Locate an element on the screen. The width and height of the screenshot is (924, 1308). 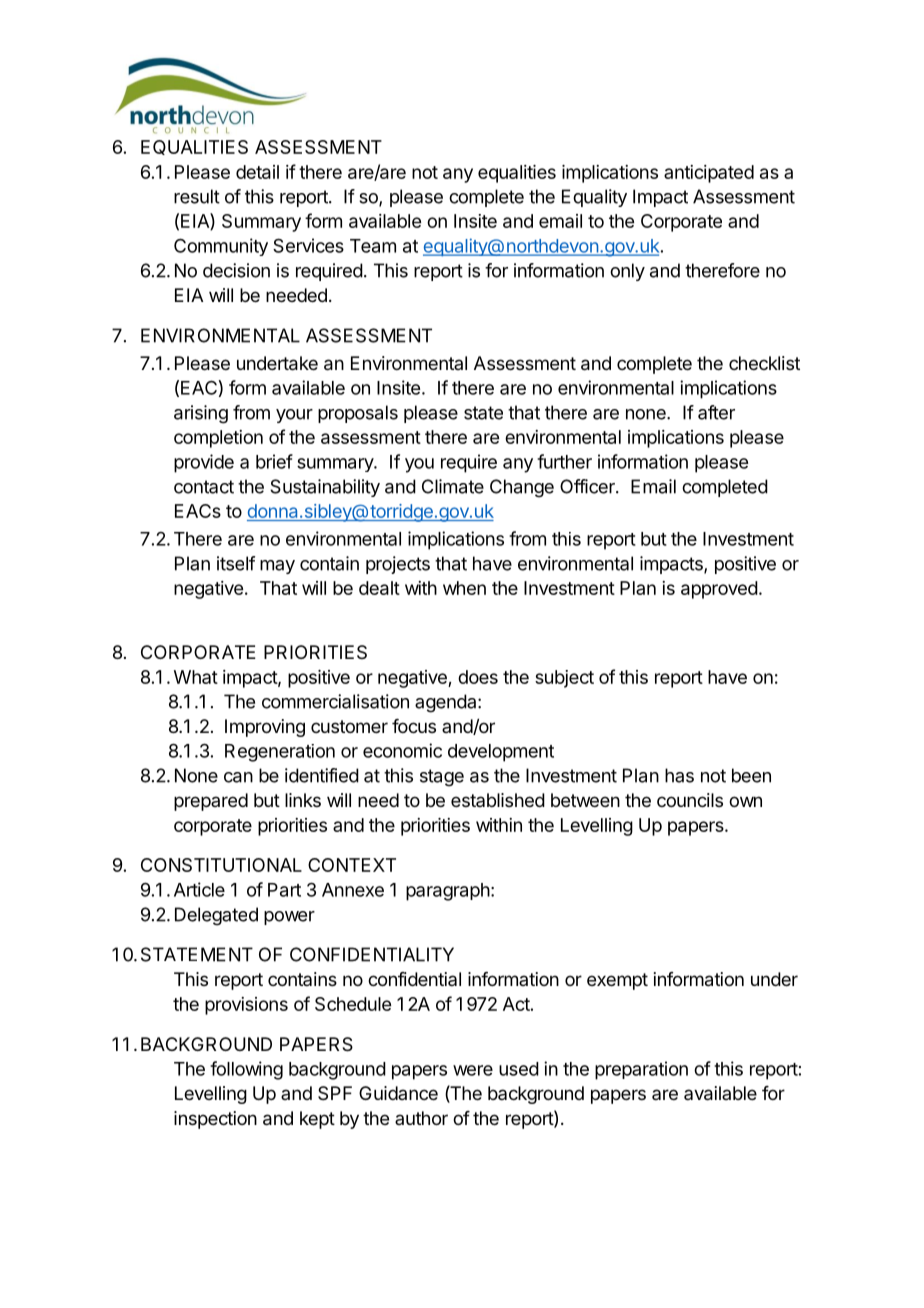
does is located at coordinates (478, 677).
